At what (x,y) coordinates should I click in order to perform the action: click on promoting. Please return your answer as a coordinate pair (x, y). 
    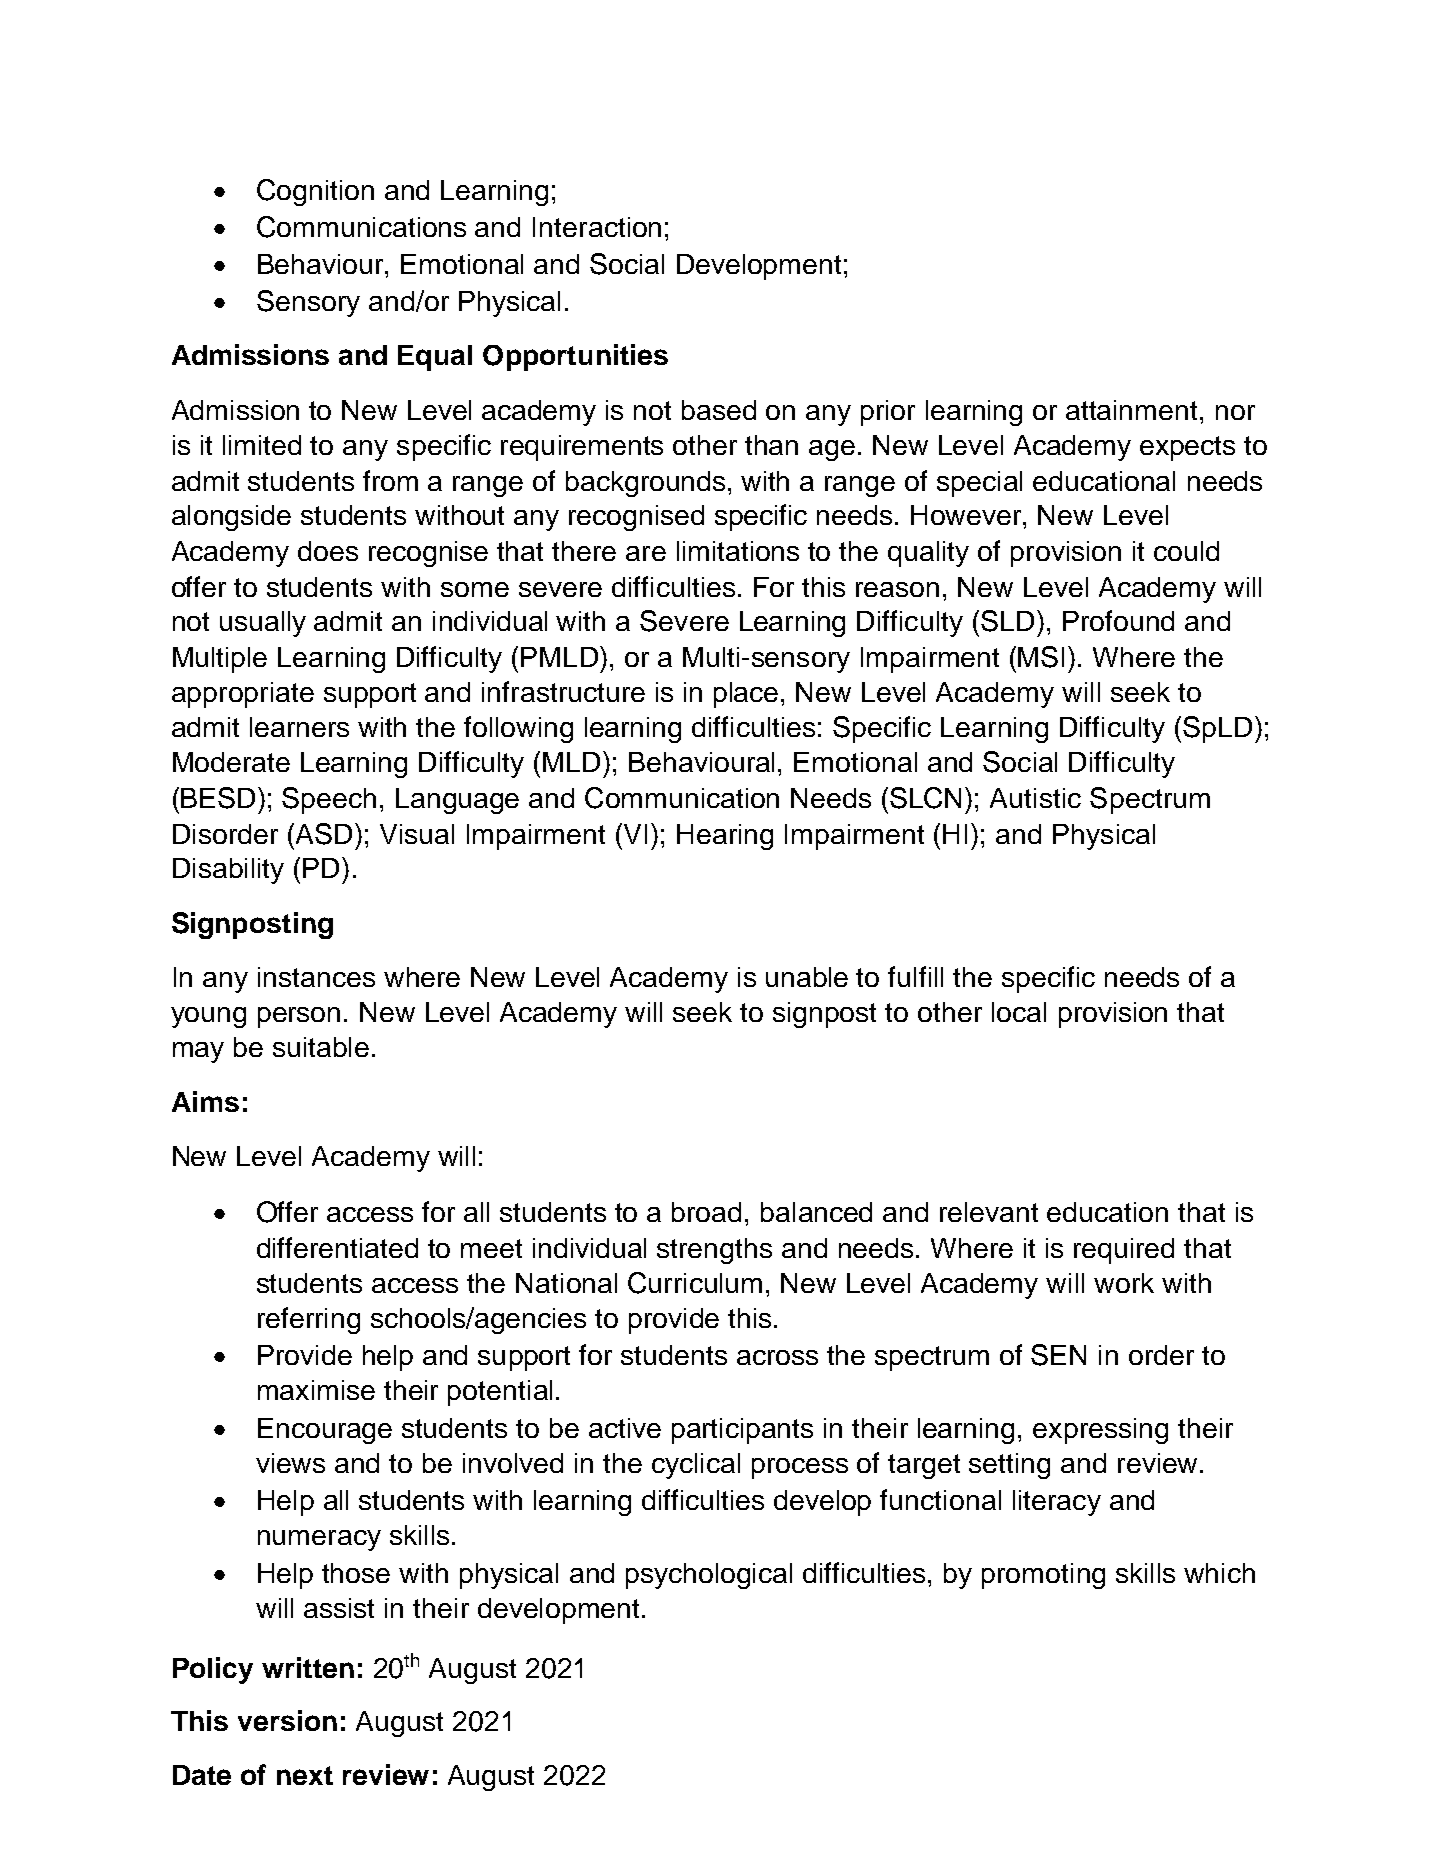
    Looking at the image, I should click on (1043, 1576).
